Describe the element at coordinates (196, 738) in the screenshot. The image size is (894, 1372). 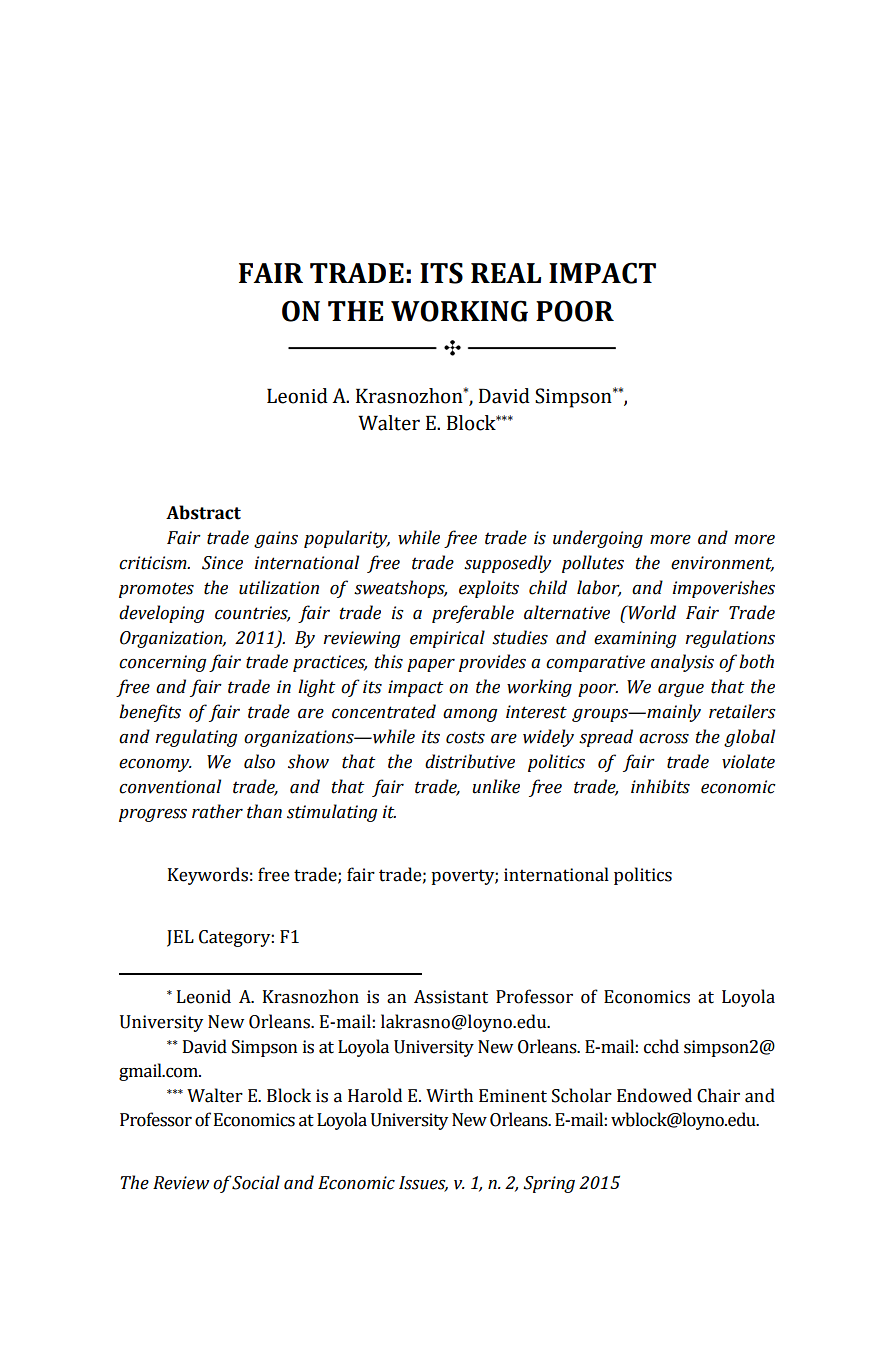
I see `regulating` at that location.
